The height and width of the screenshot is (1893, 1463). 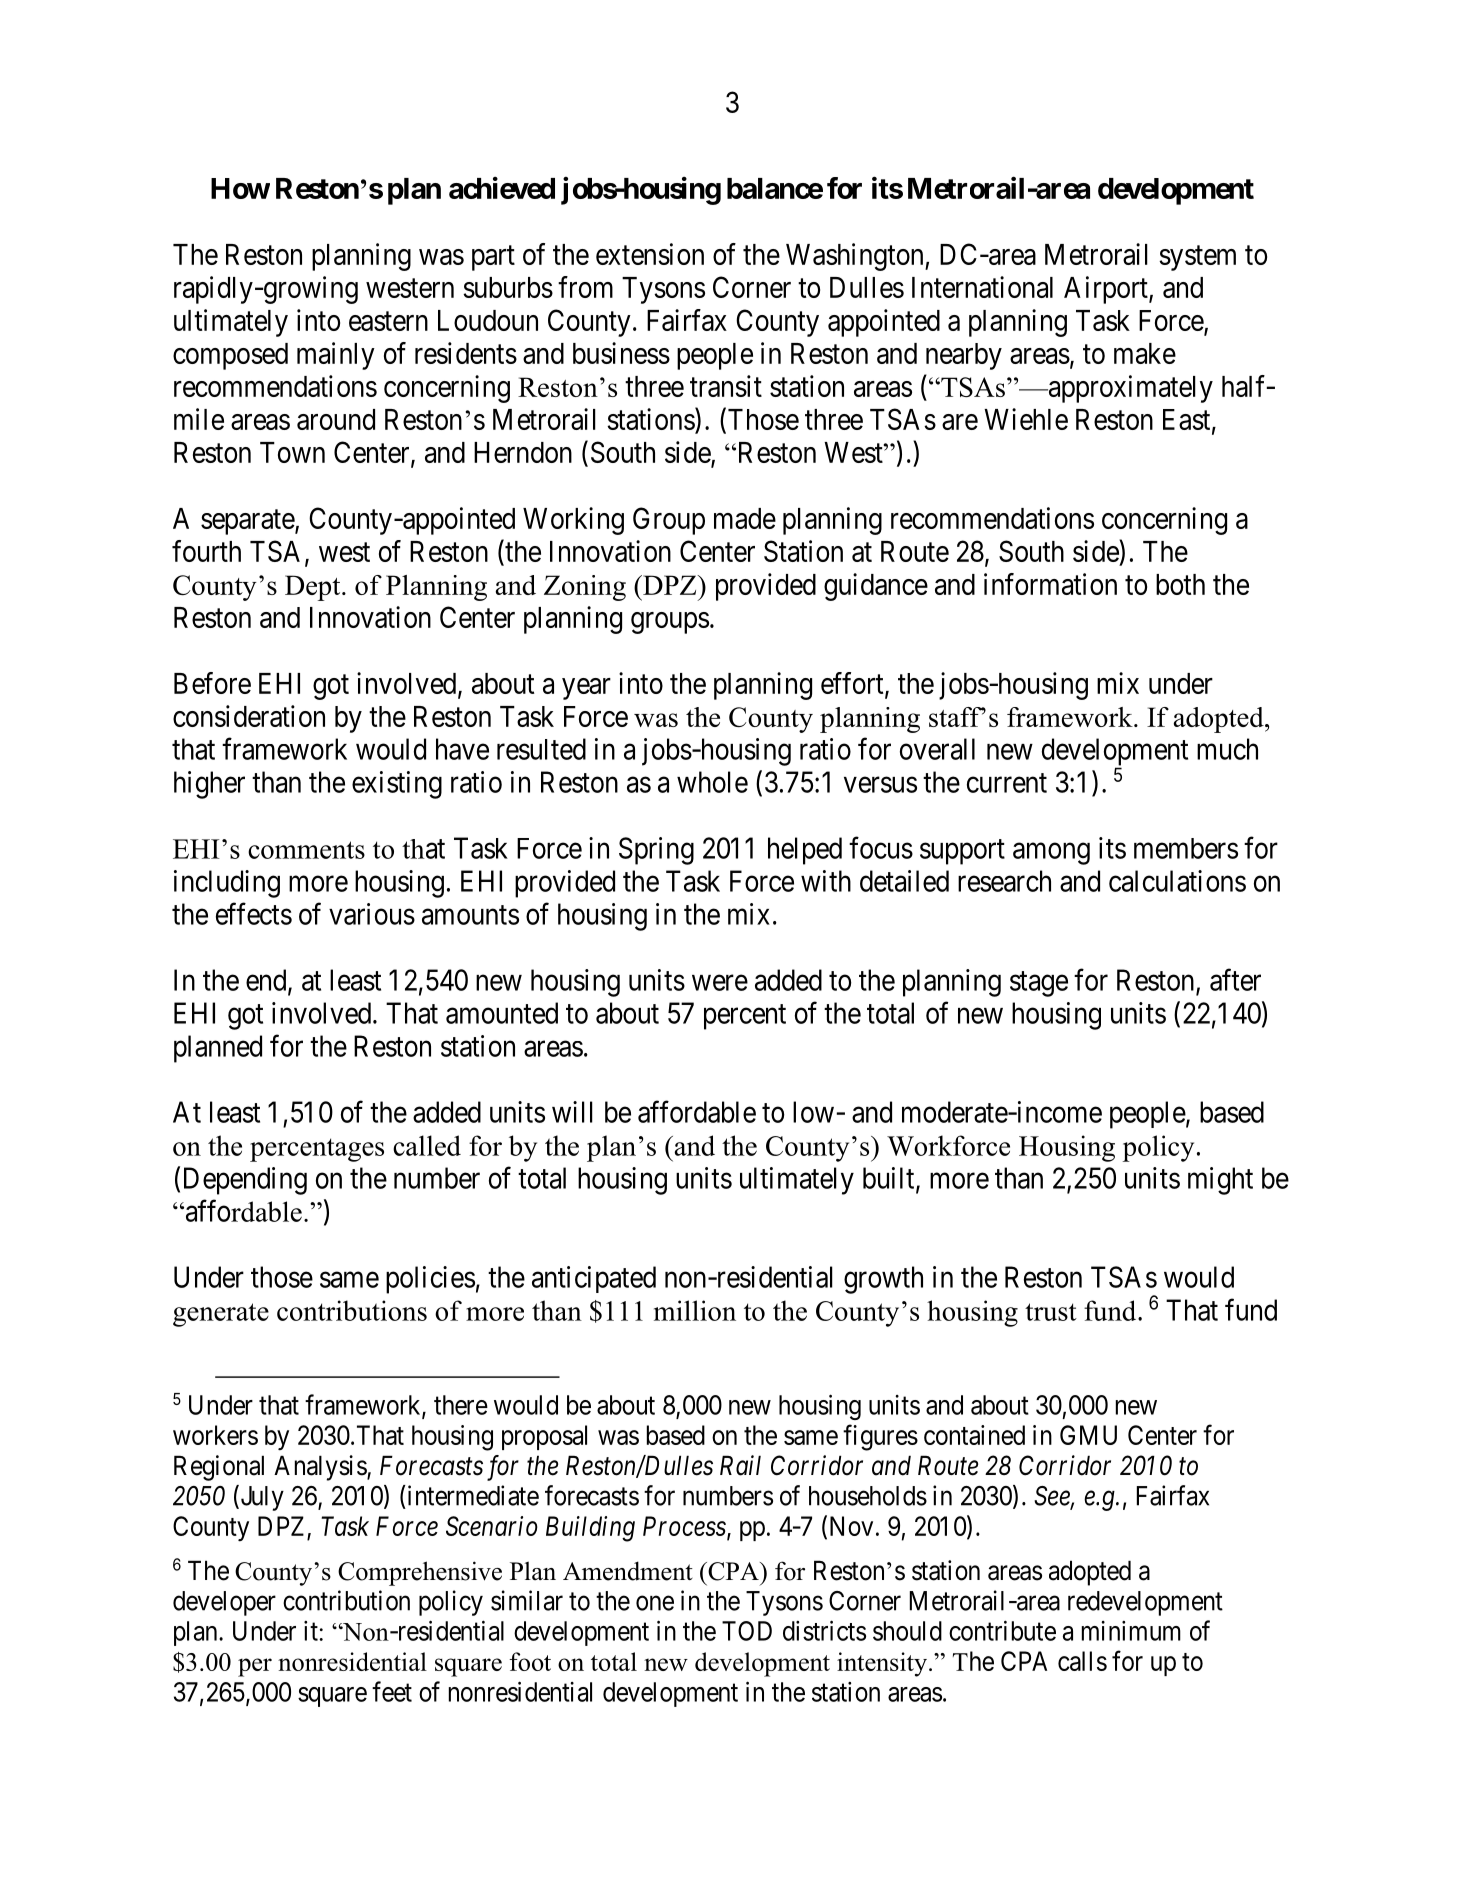 I want to click on minimum, so click(x=1131, y=1631).
